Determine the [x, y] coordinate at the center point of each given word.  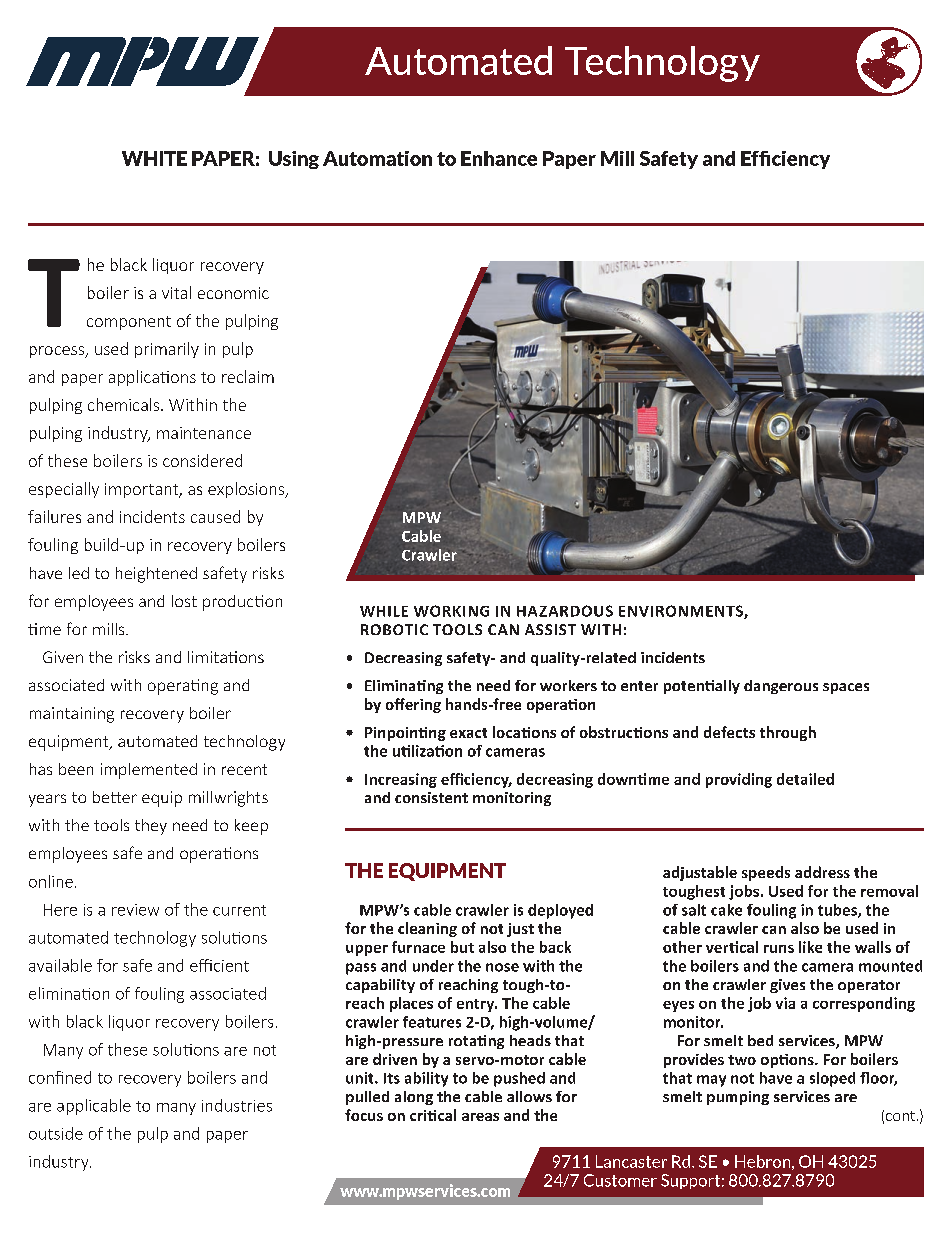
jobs [744, 892]
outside [56, 1133]
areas [480, 1117]
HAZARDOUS [565, 611]
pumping [738, 1098]
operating [183, 687]
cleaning [427, 929]
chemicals [123, 404]
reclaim [248, 376]
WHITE [154, 158]
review [135, 910]
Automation [377, 158]
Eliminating [404, 687]
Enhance [499, 158]
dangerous [781, 687]
